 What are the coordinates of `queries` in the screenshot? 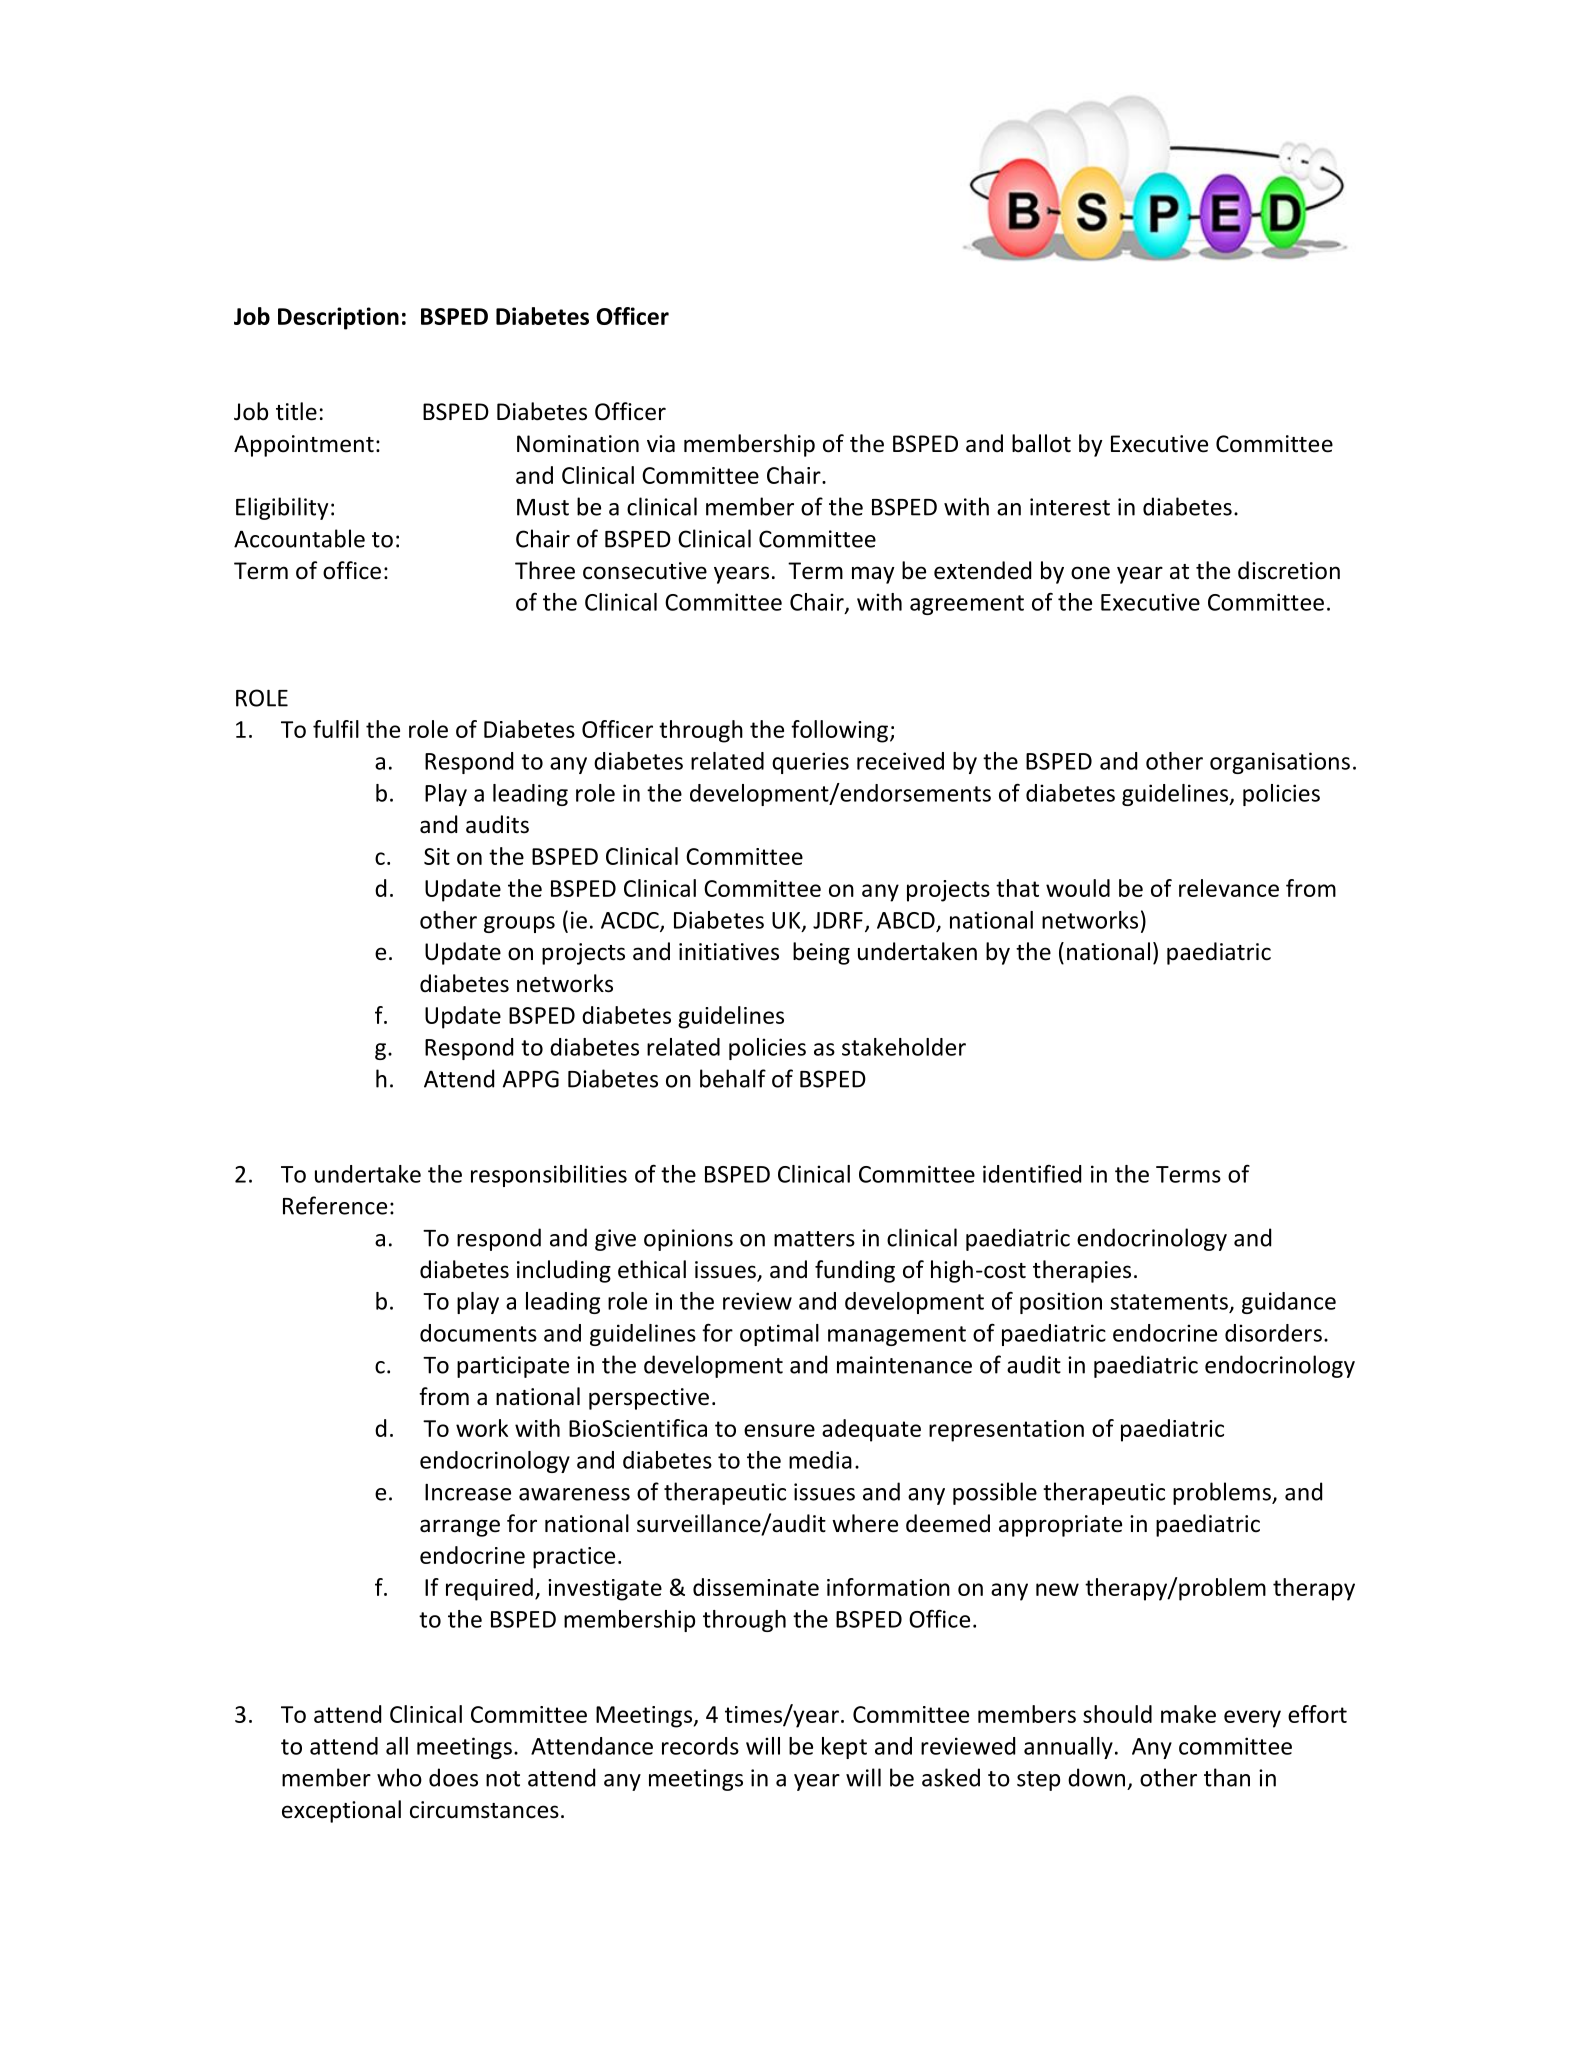 It's located at (810, 763).
